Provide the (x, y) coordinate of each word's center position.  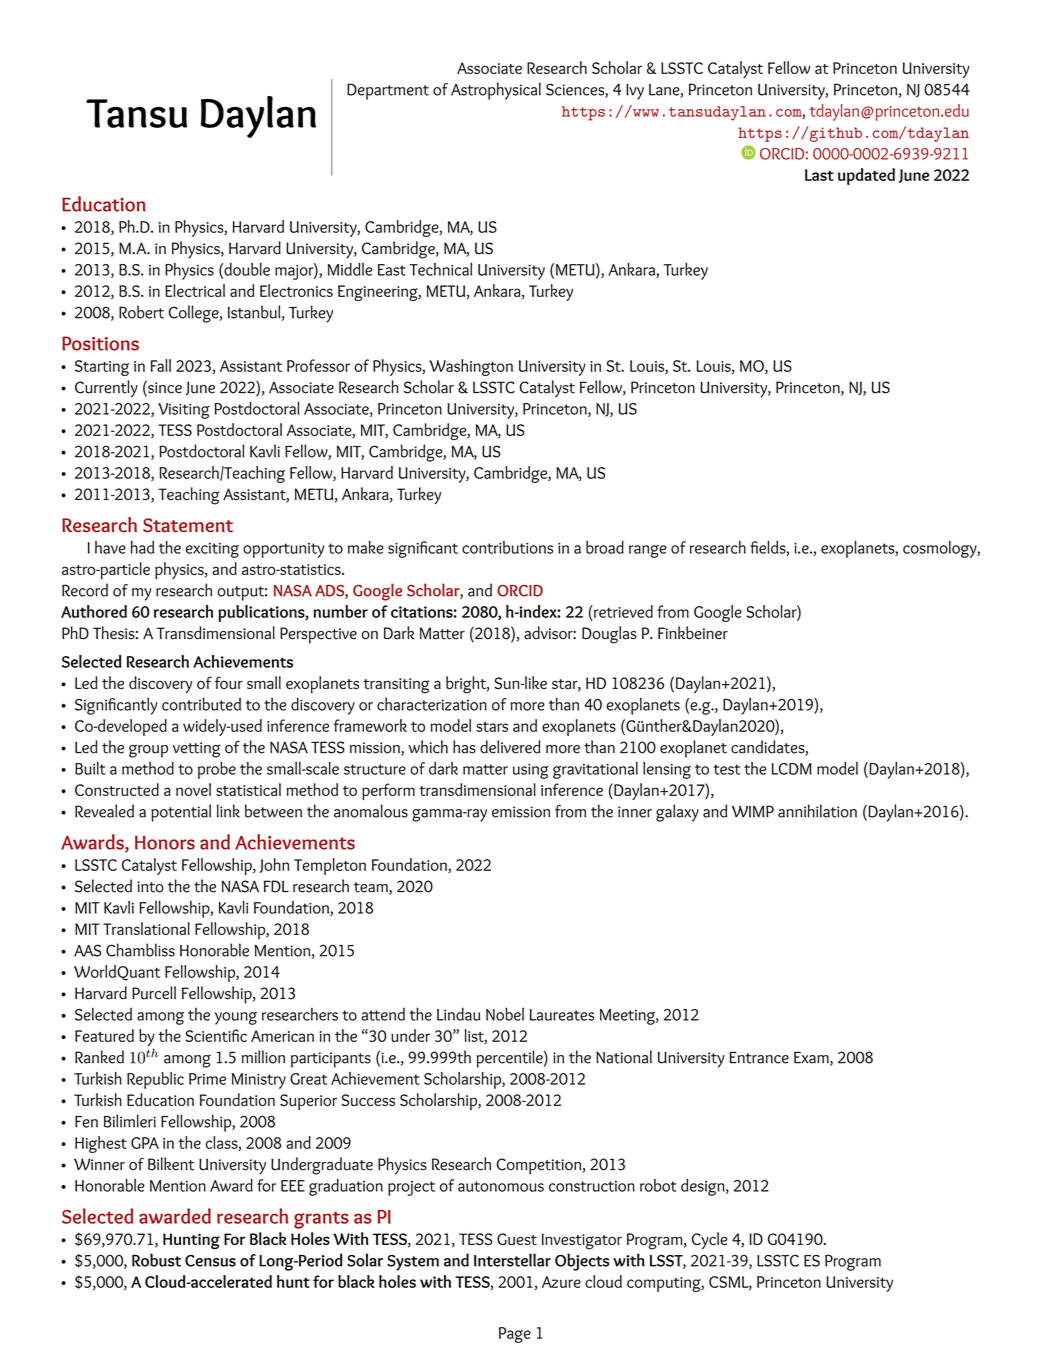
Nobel (505, 1014)
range (648, 551)
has (464, 747)
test (726, 769)
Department (388, 91)
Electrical (195, 290)
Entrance (759, 1057)
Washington (471, 367)
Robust (156, 1260)
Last (819, 175)
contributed (201, 704)
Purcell (154, 993)
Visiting (184, 411)
